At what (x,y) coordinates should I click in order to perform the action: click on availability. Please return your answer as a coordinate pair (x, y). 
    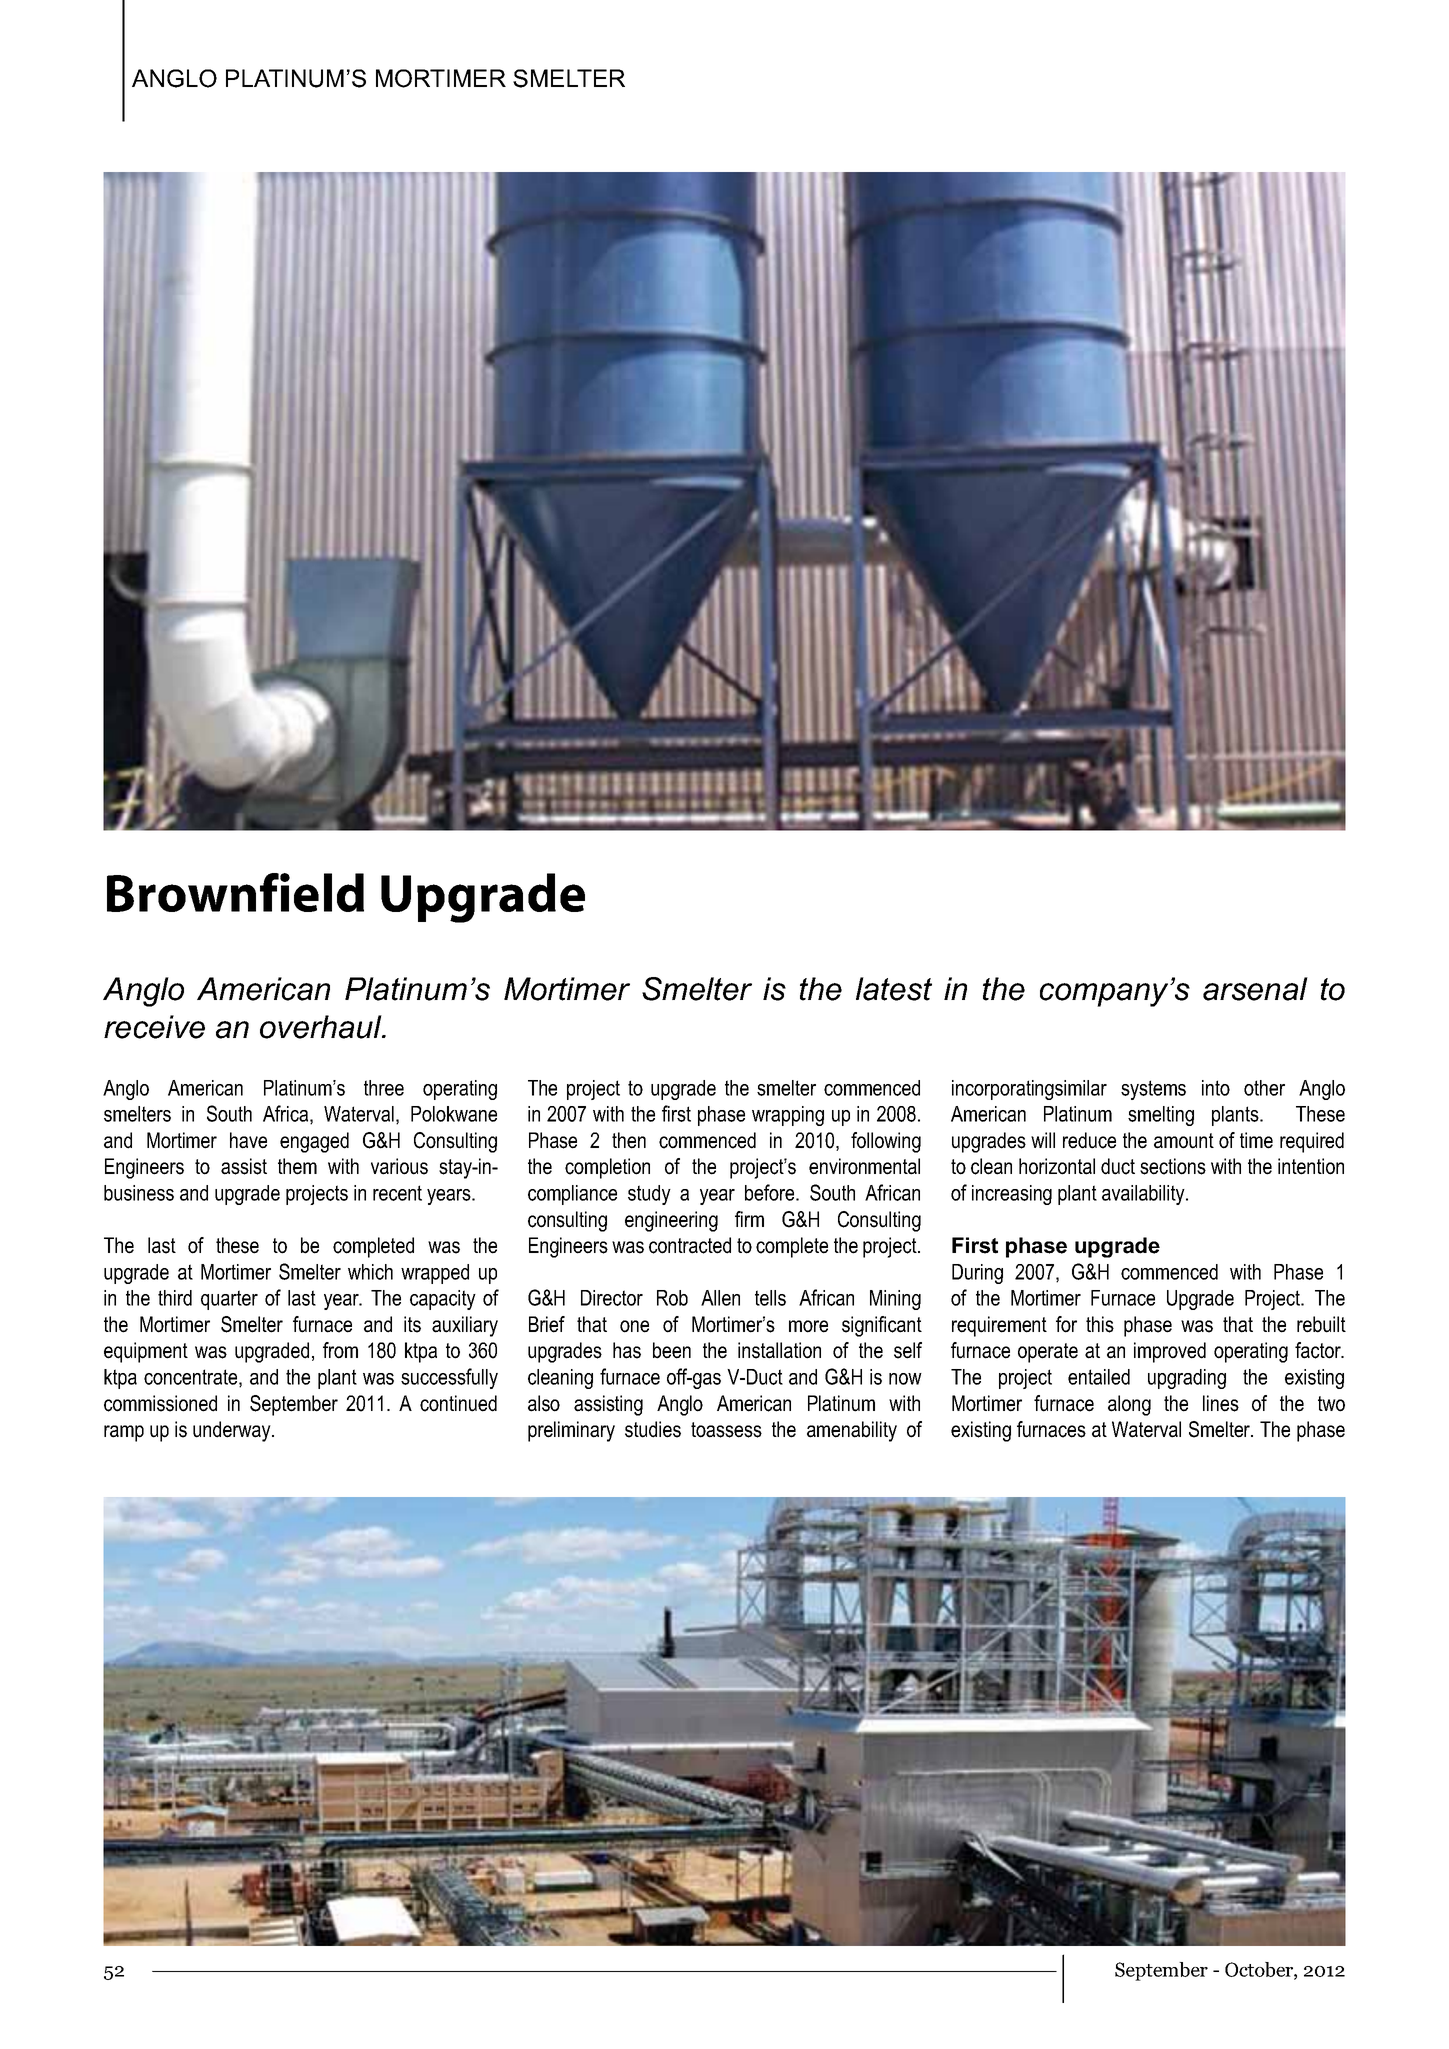
    Looking at the image, I should click on (1144, 1195).
